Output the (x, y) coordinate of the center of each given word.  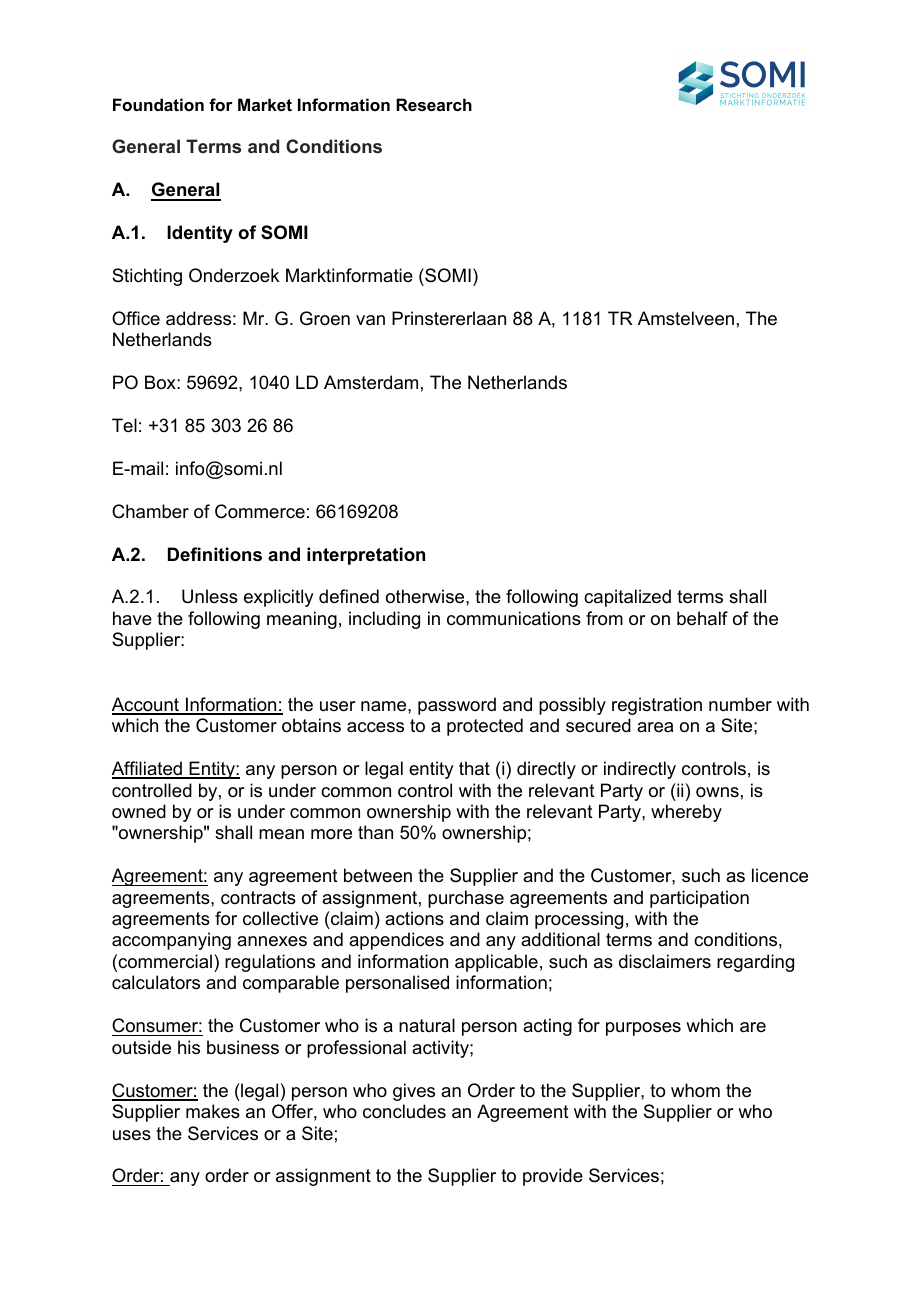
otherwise (426, 596)
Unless (210, 596)
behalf (702, 618)
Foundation (158, 104)
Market (265, 104)
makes (213, 1111)
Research (434, 104)
